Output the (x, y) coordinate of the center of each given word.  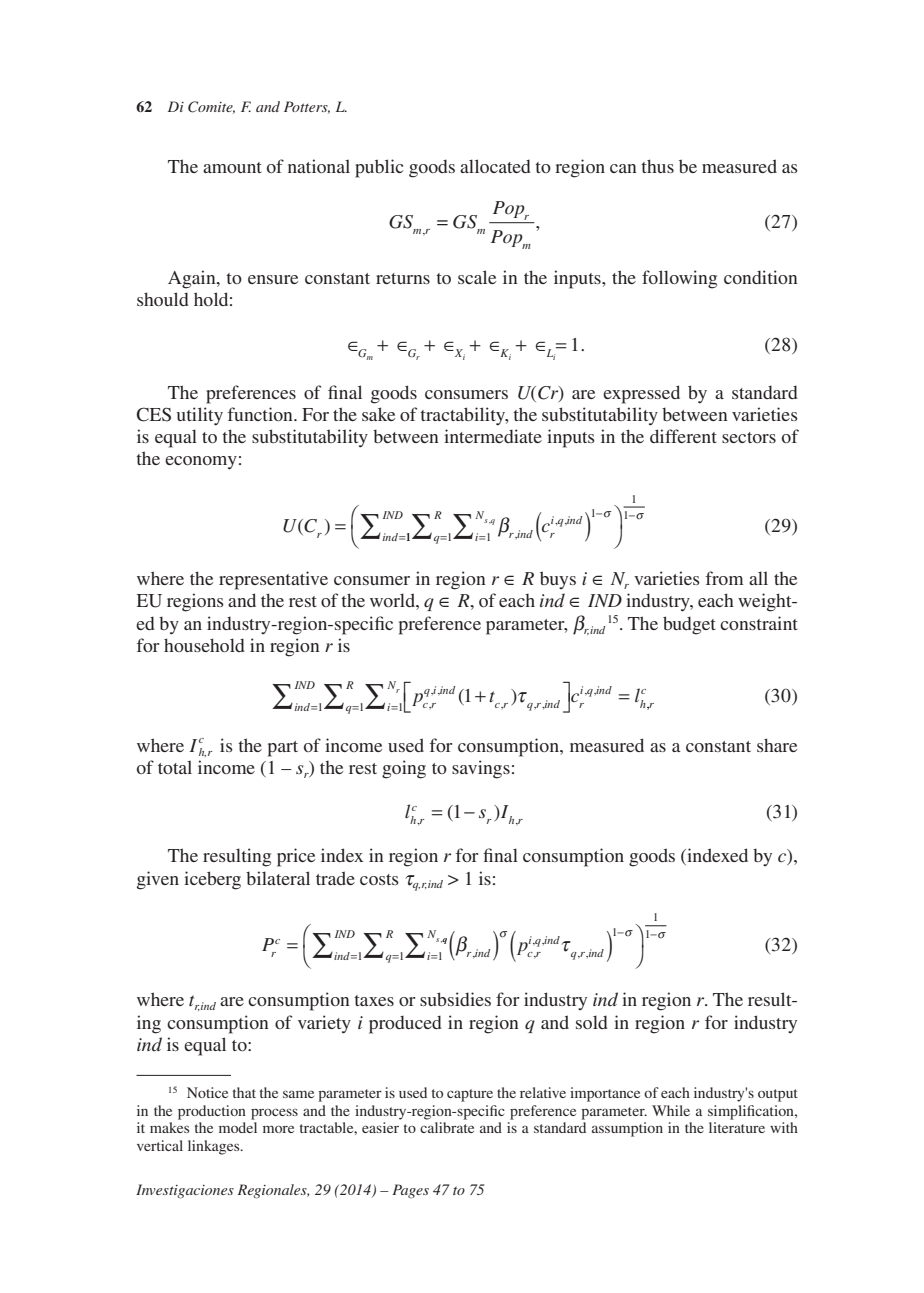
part (283, 749)
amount (232, 167)
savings (481, 769)
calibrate (447, 1127)
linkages (215, 1147)
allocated (495, 166)
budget (689, 625)
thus (657, 166)
